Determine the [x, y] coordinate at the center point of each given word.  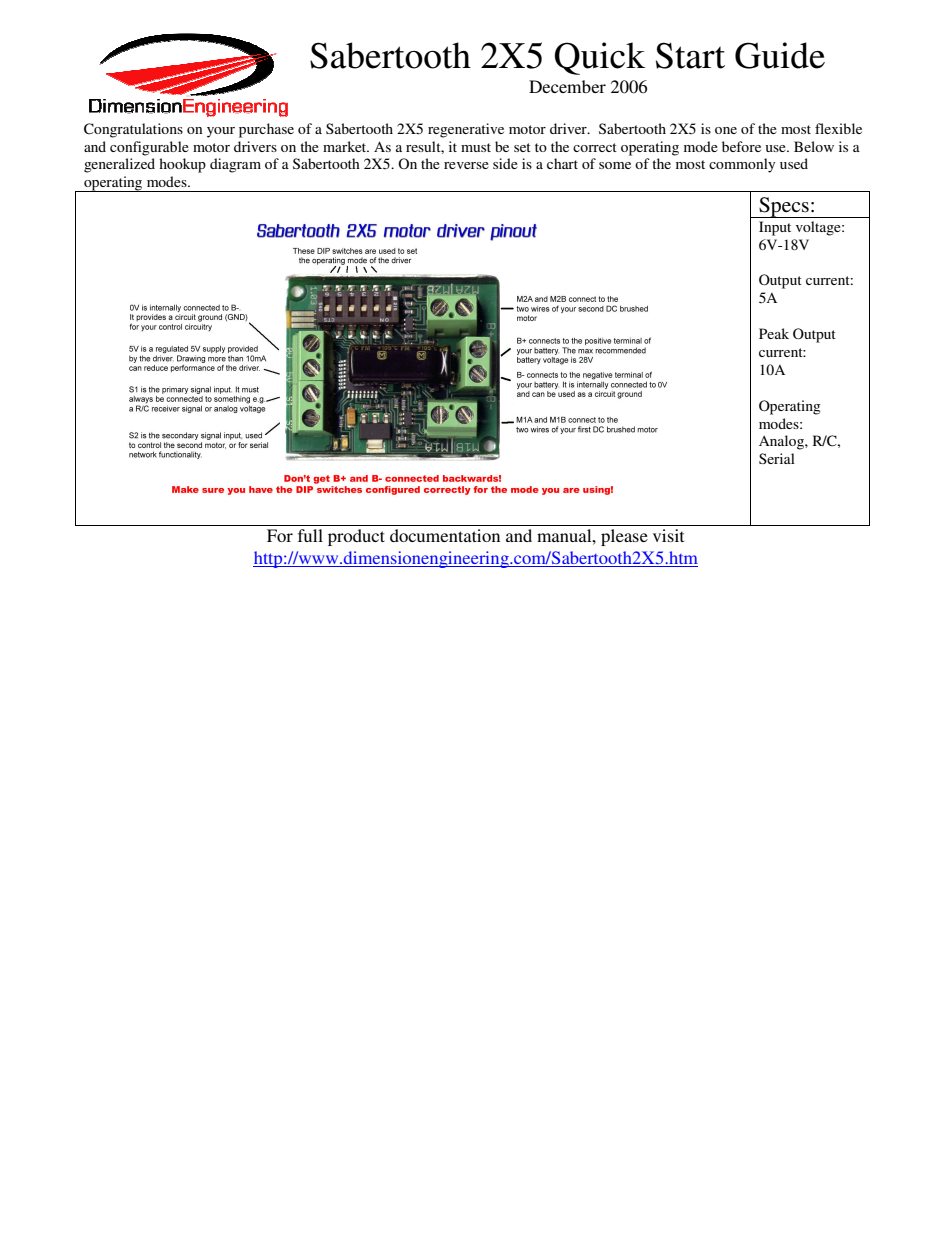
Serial [777, 458]
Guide [780, 55]
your [221, 132]
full [310, 535]
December [567, 86]
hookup [182, 165]
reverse [466, 165]
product [356, 537]
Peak [774, 333]
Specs [784, 207]
